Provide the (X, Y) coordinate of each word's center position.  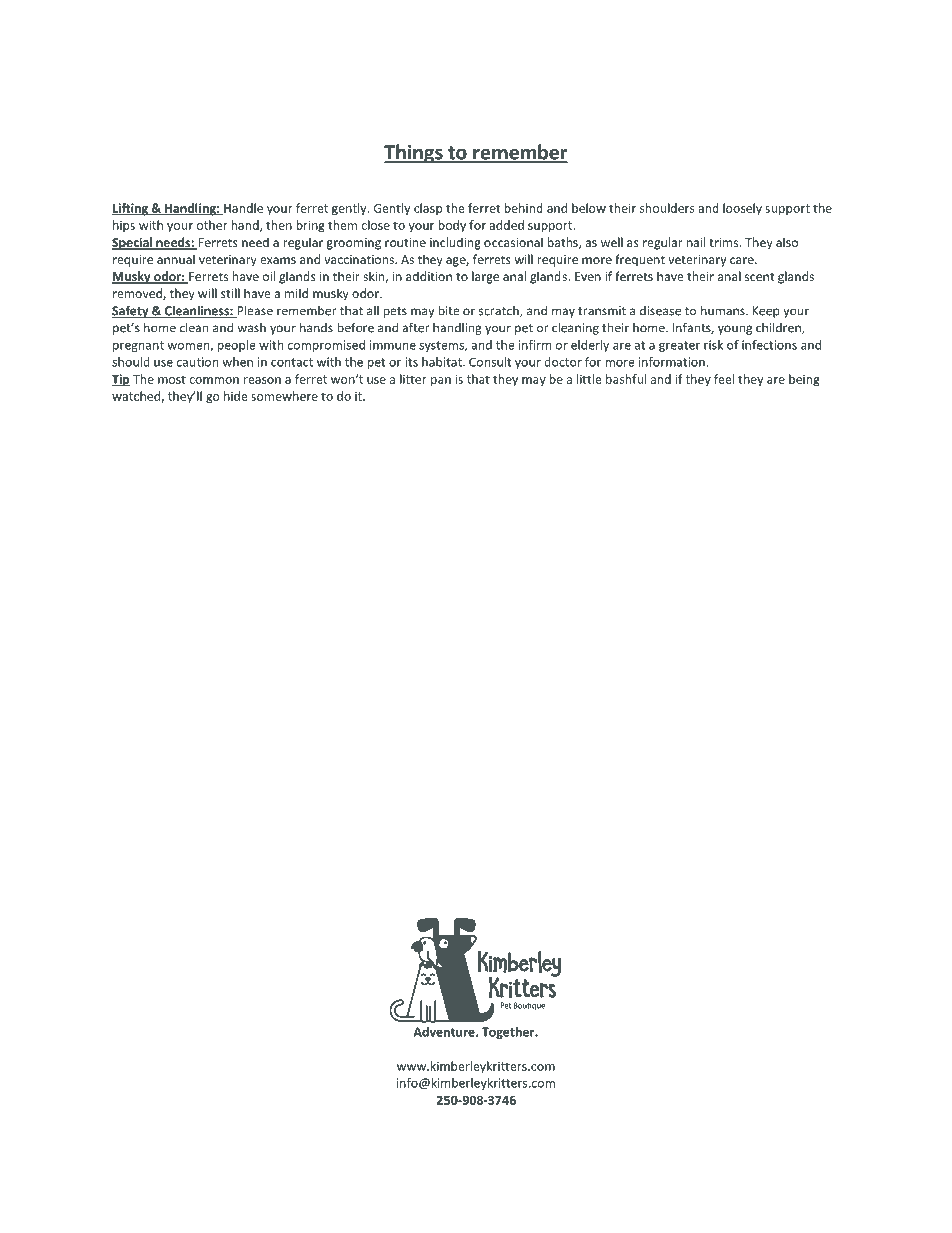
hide (236, 396)
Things (414, 154)
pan (441, 382)
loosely (742, 209)
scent (760, 277)
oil (269, 276)
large (485, 277)
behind (523, 208)
